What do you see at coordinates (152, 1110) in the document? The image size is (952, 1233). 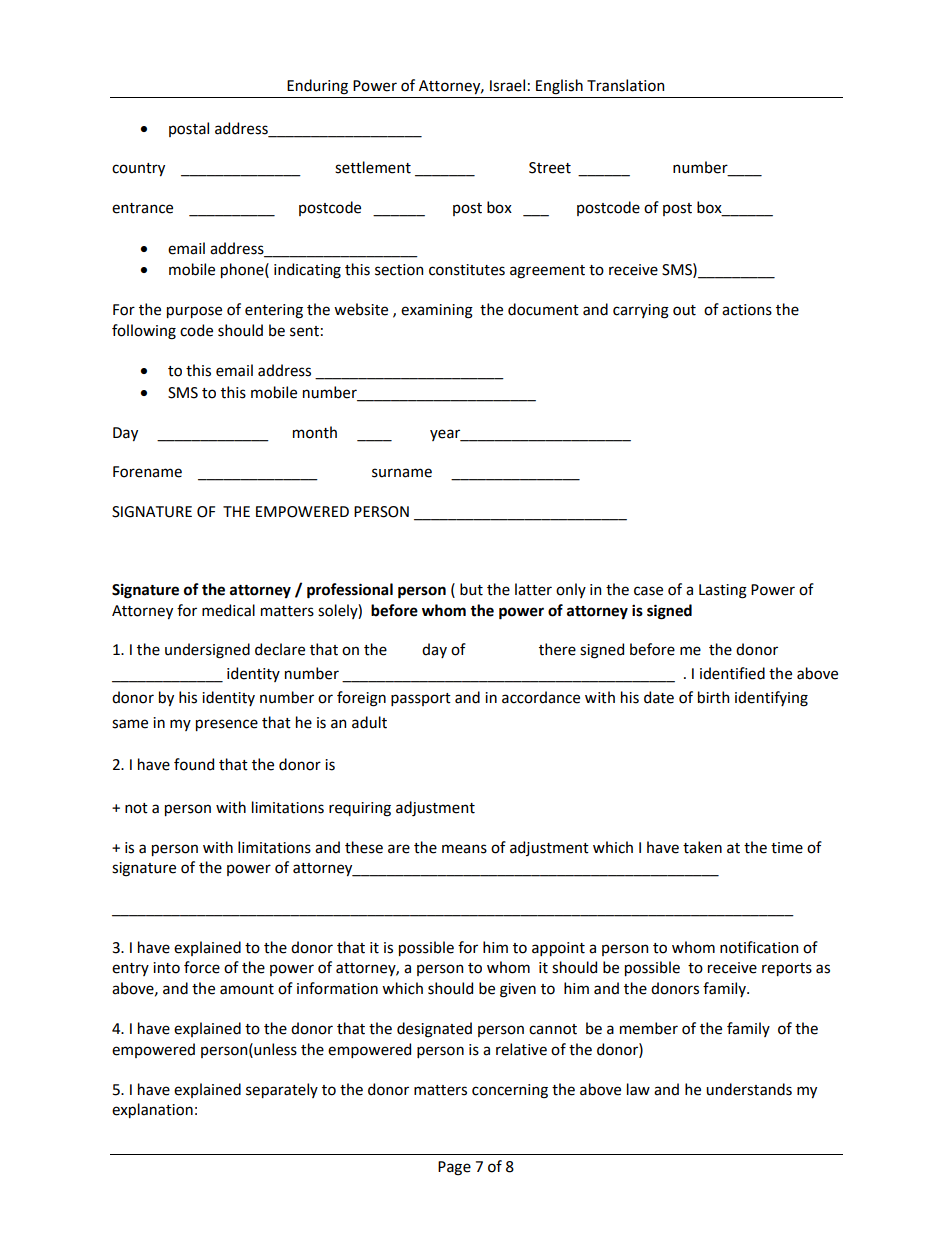 I see `explanation` at bounding box center [152, 1110].
